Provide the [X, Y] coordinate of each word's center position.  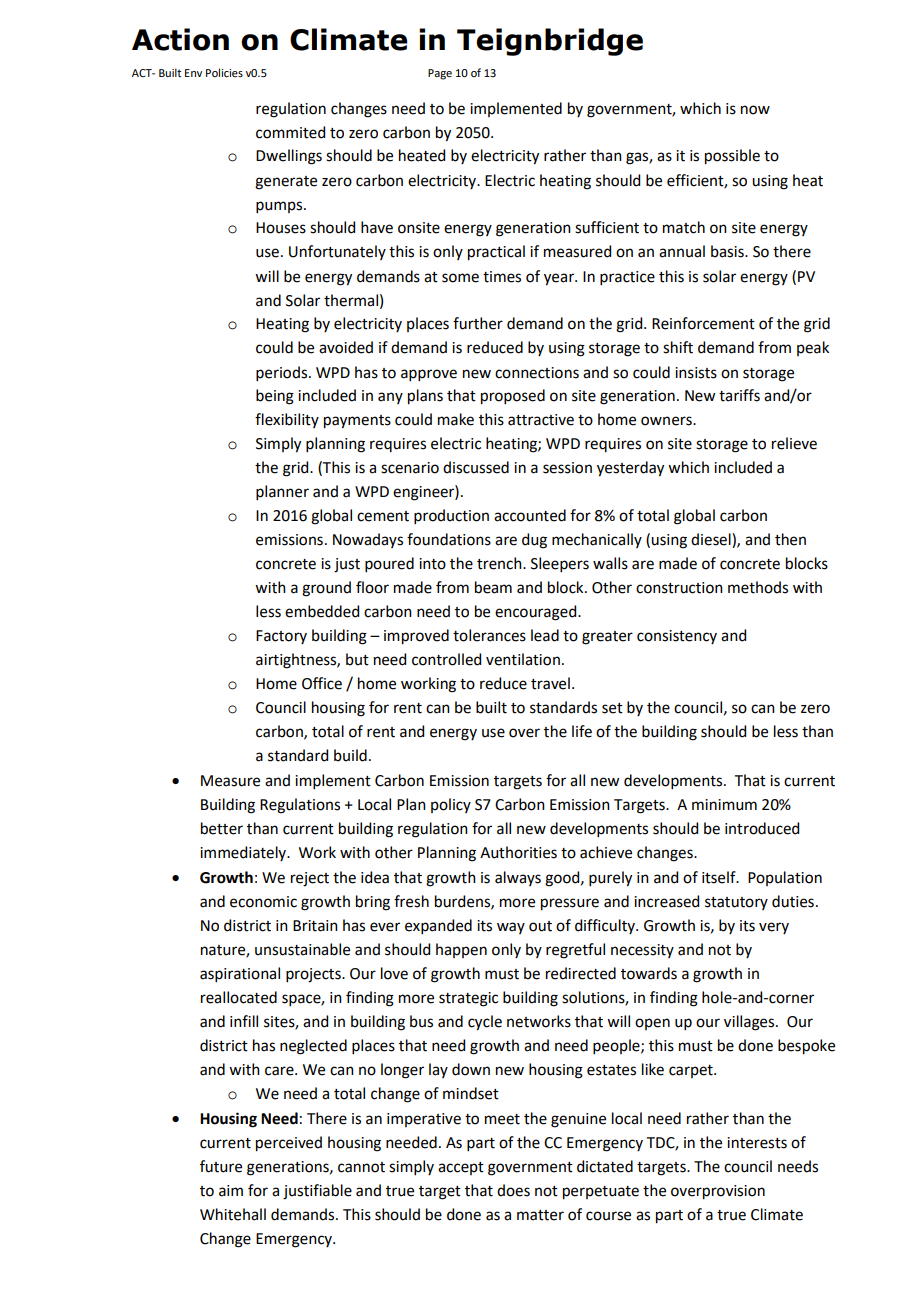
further [478, 323]
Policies [224, 72]
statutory [736, 903]
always [518, 878]
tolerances [489, 635]
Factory [281, 637]
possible [732, 157]
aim [231, 1191]
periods [281, 373]
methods [758, 587]
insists [696, 373]
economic [263, 902]
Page [440, 74]
